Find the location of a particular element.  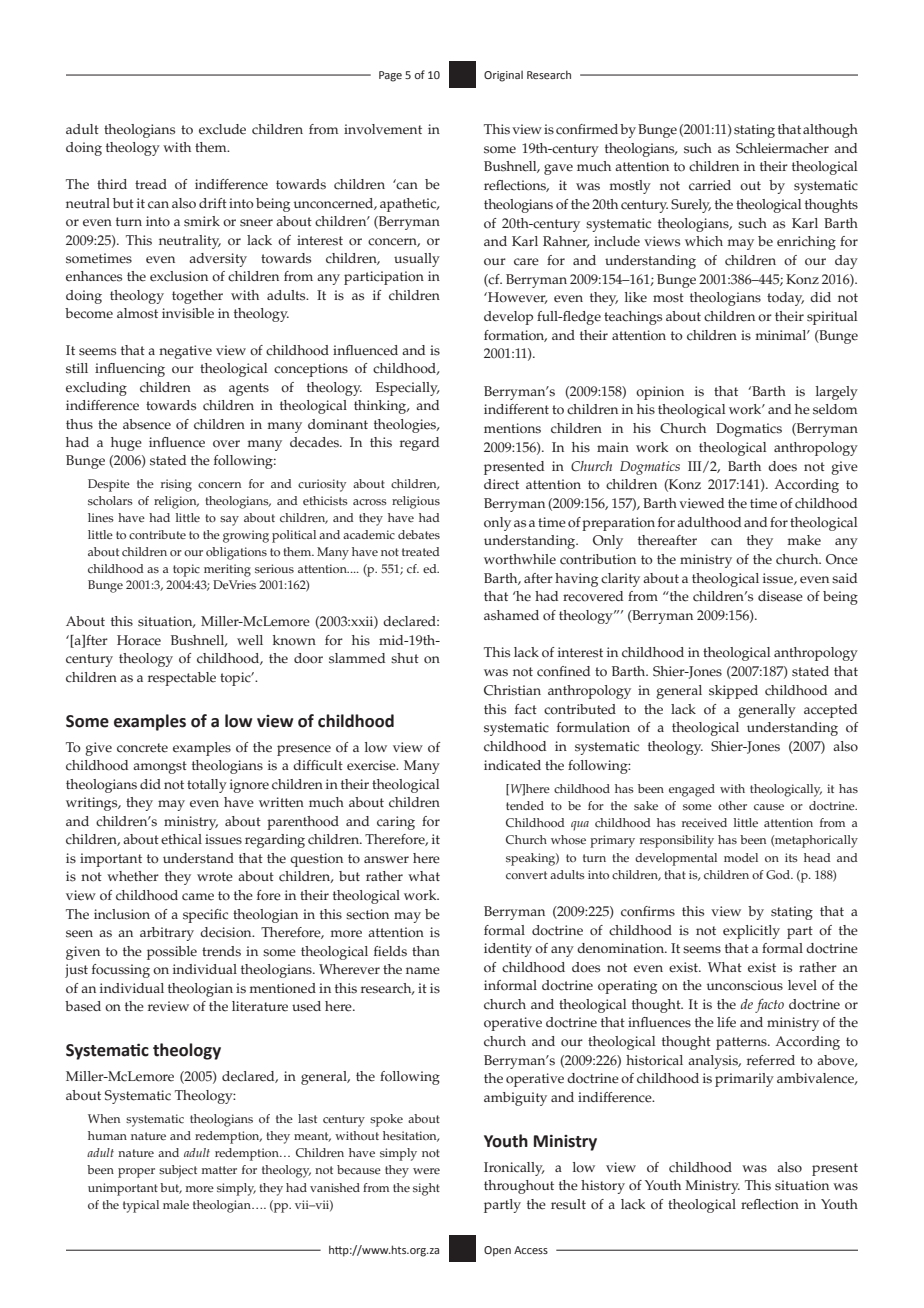

sight is located at coordinates (426, 1189).
